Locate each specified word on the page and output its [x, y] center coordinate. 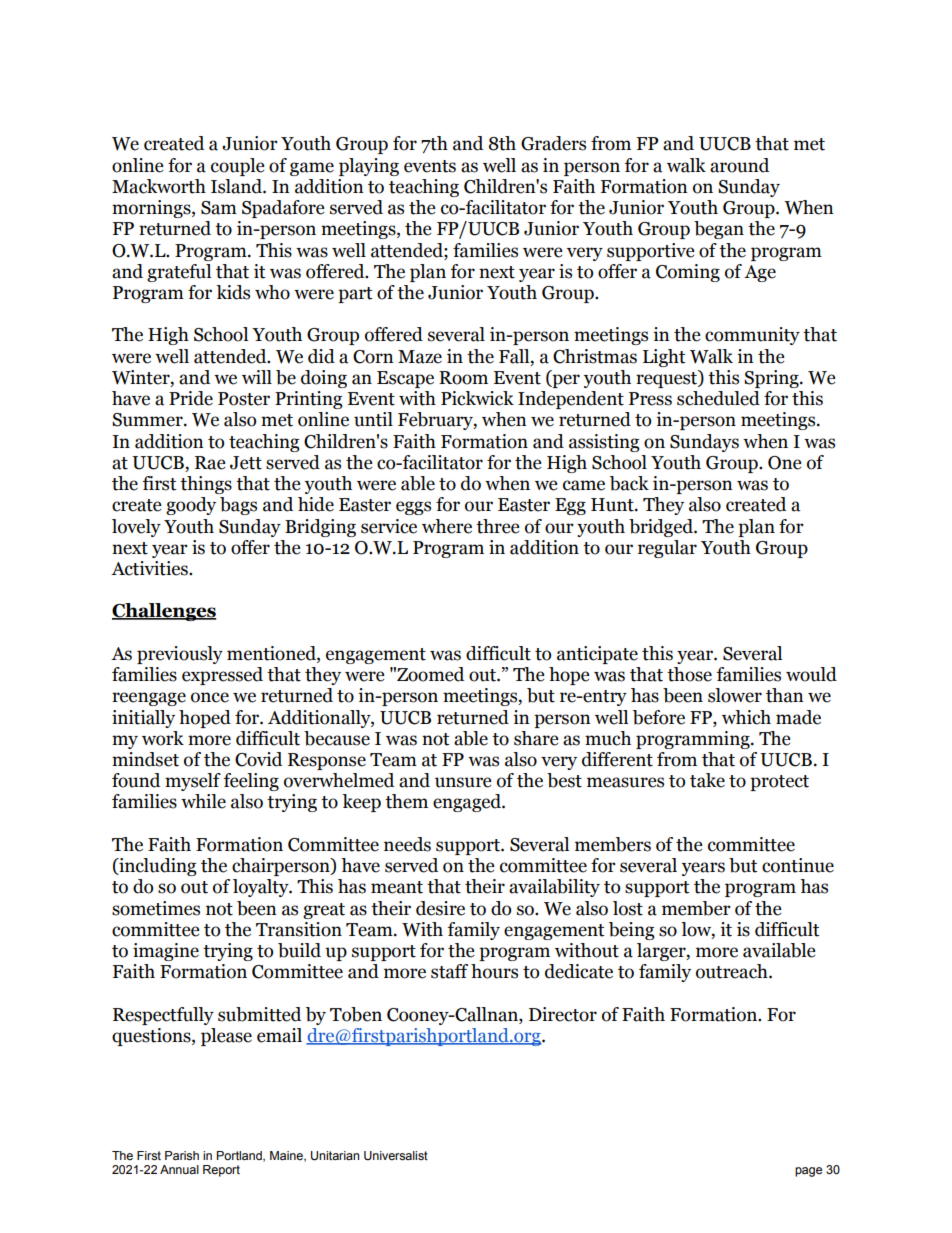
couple [238, 167]
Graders [553, 143]
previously [180, 655]
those [689, 674]
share [536, 738]
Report [221, 1171]
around [739, 165]
